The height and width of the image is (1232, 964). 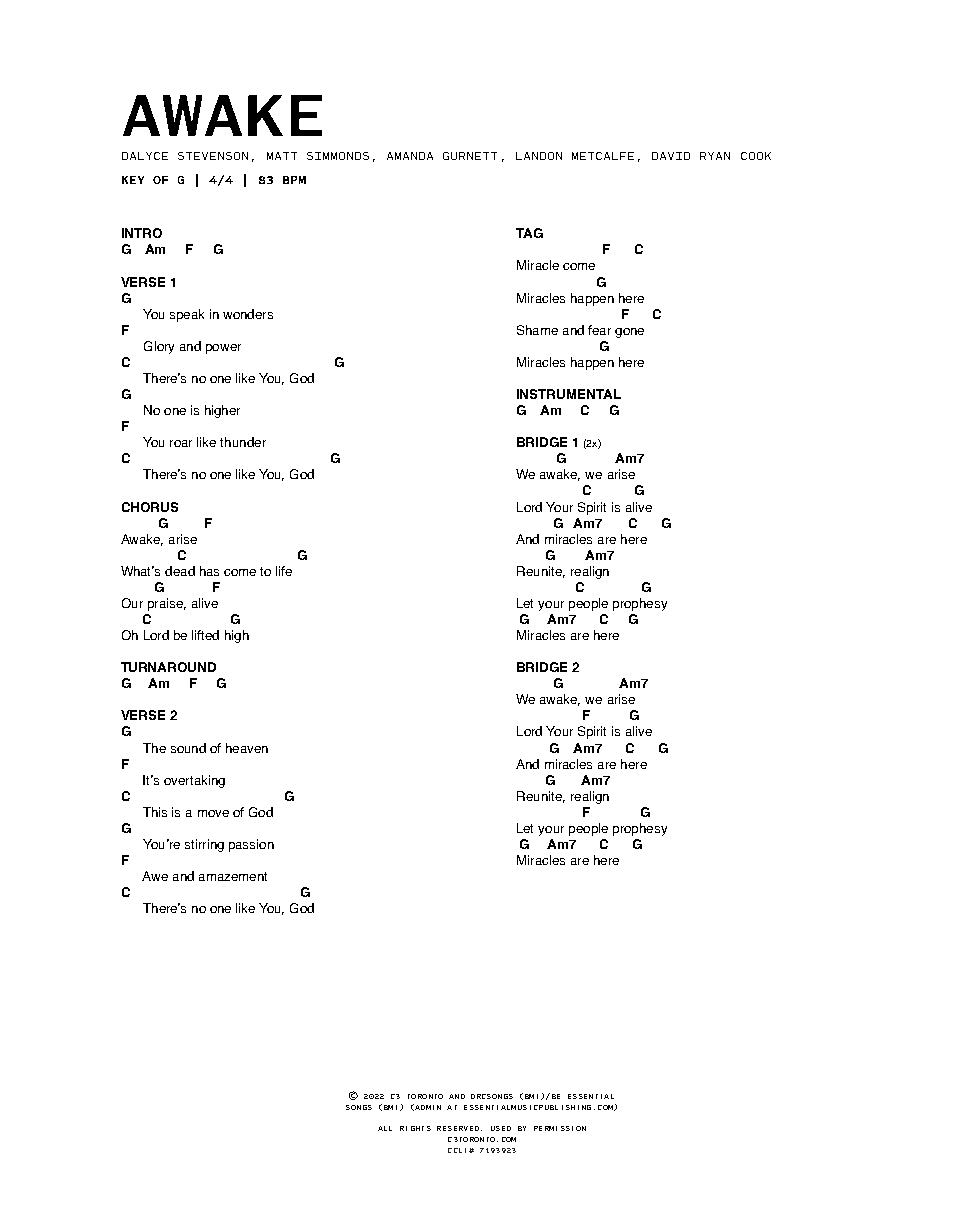 What do you see at coordinates (205, 635) in the image?
I see `lifted` at bounding box center [205, 635].
